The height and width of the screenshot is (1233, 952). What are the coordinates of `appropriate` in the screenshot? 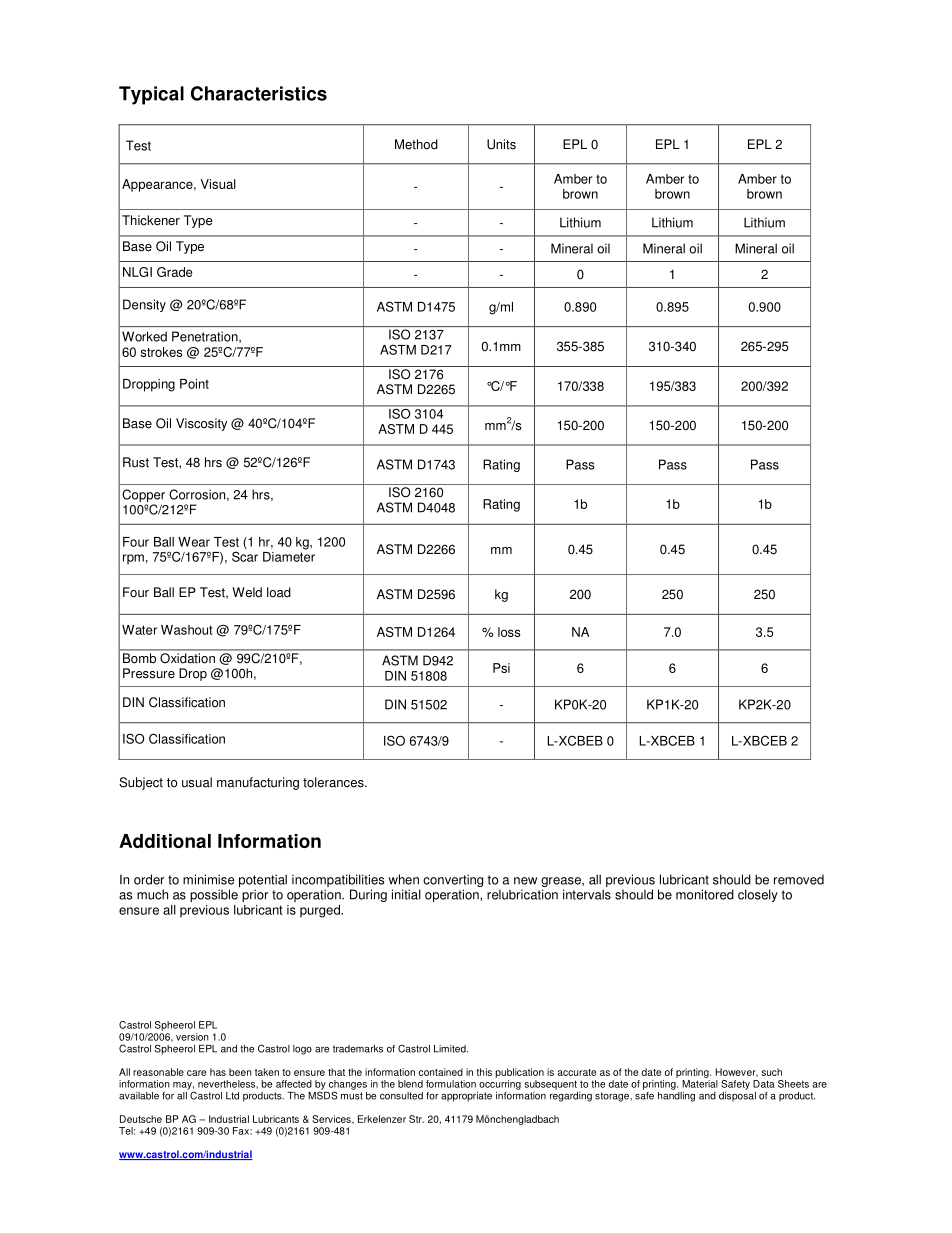 It's located at (466, 1097).
